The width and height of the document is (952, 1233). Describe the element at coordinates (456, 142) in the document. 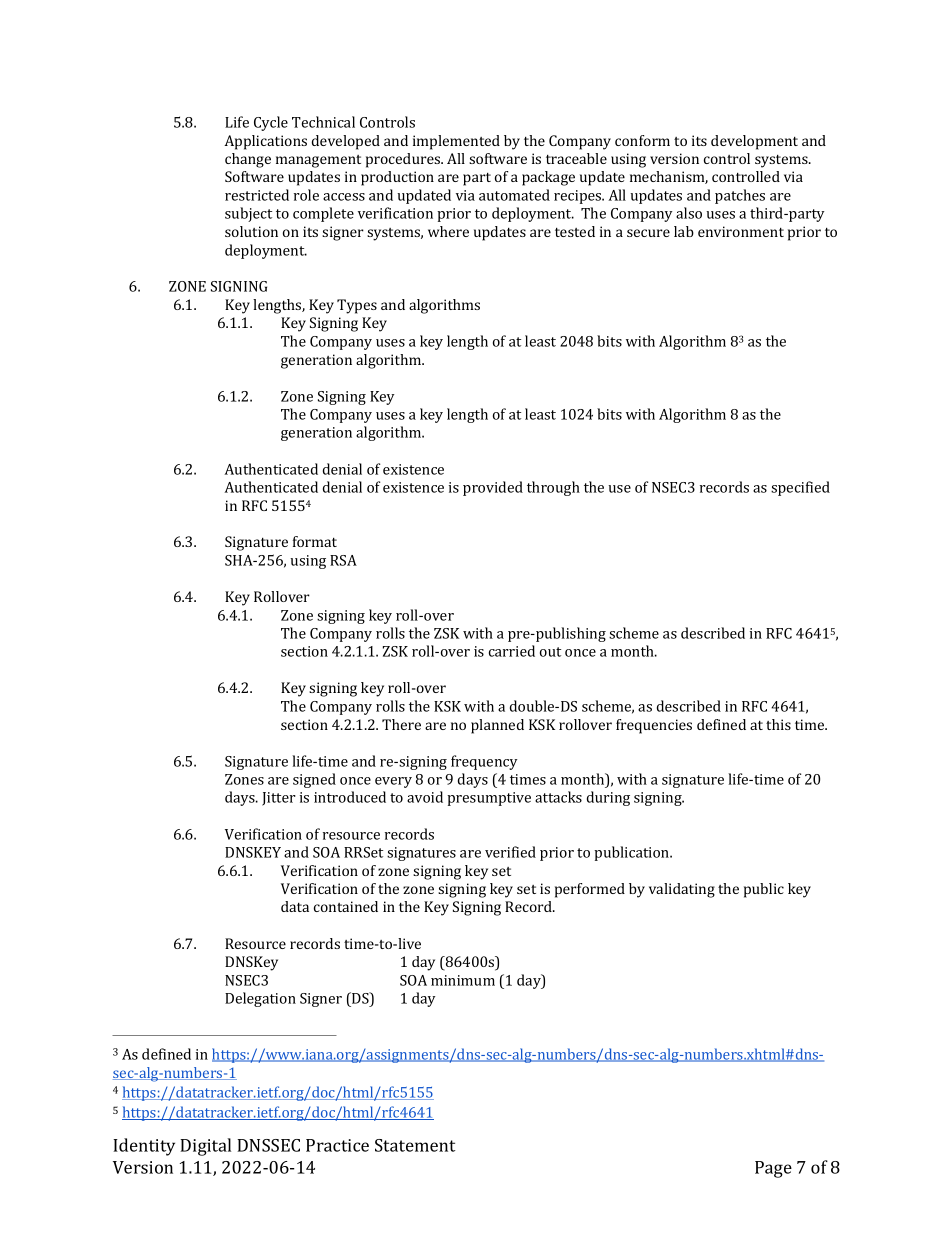

I see `implemented` at that location.
